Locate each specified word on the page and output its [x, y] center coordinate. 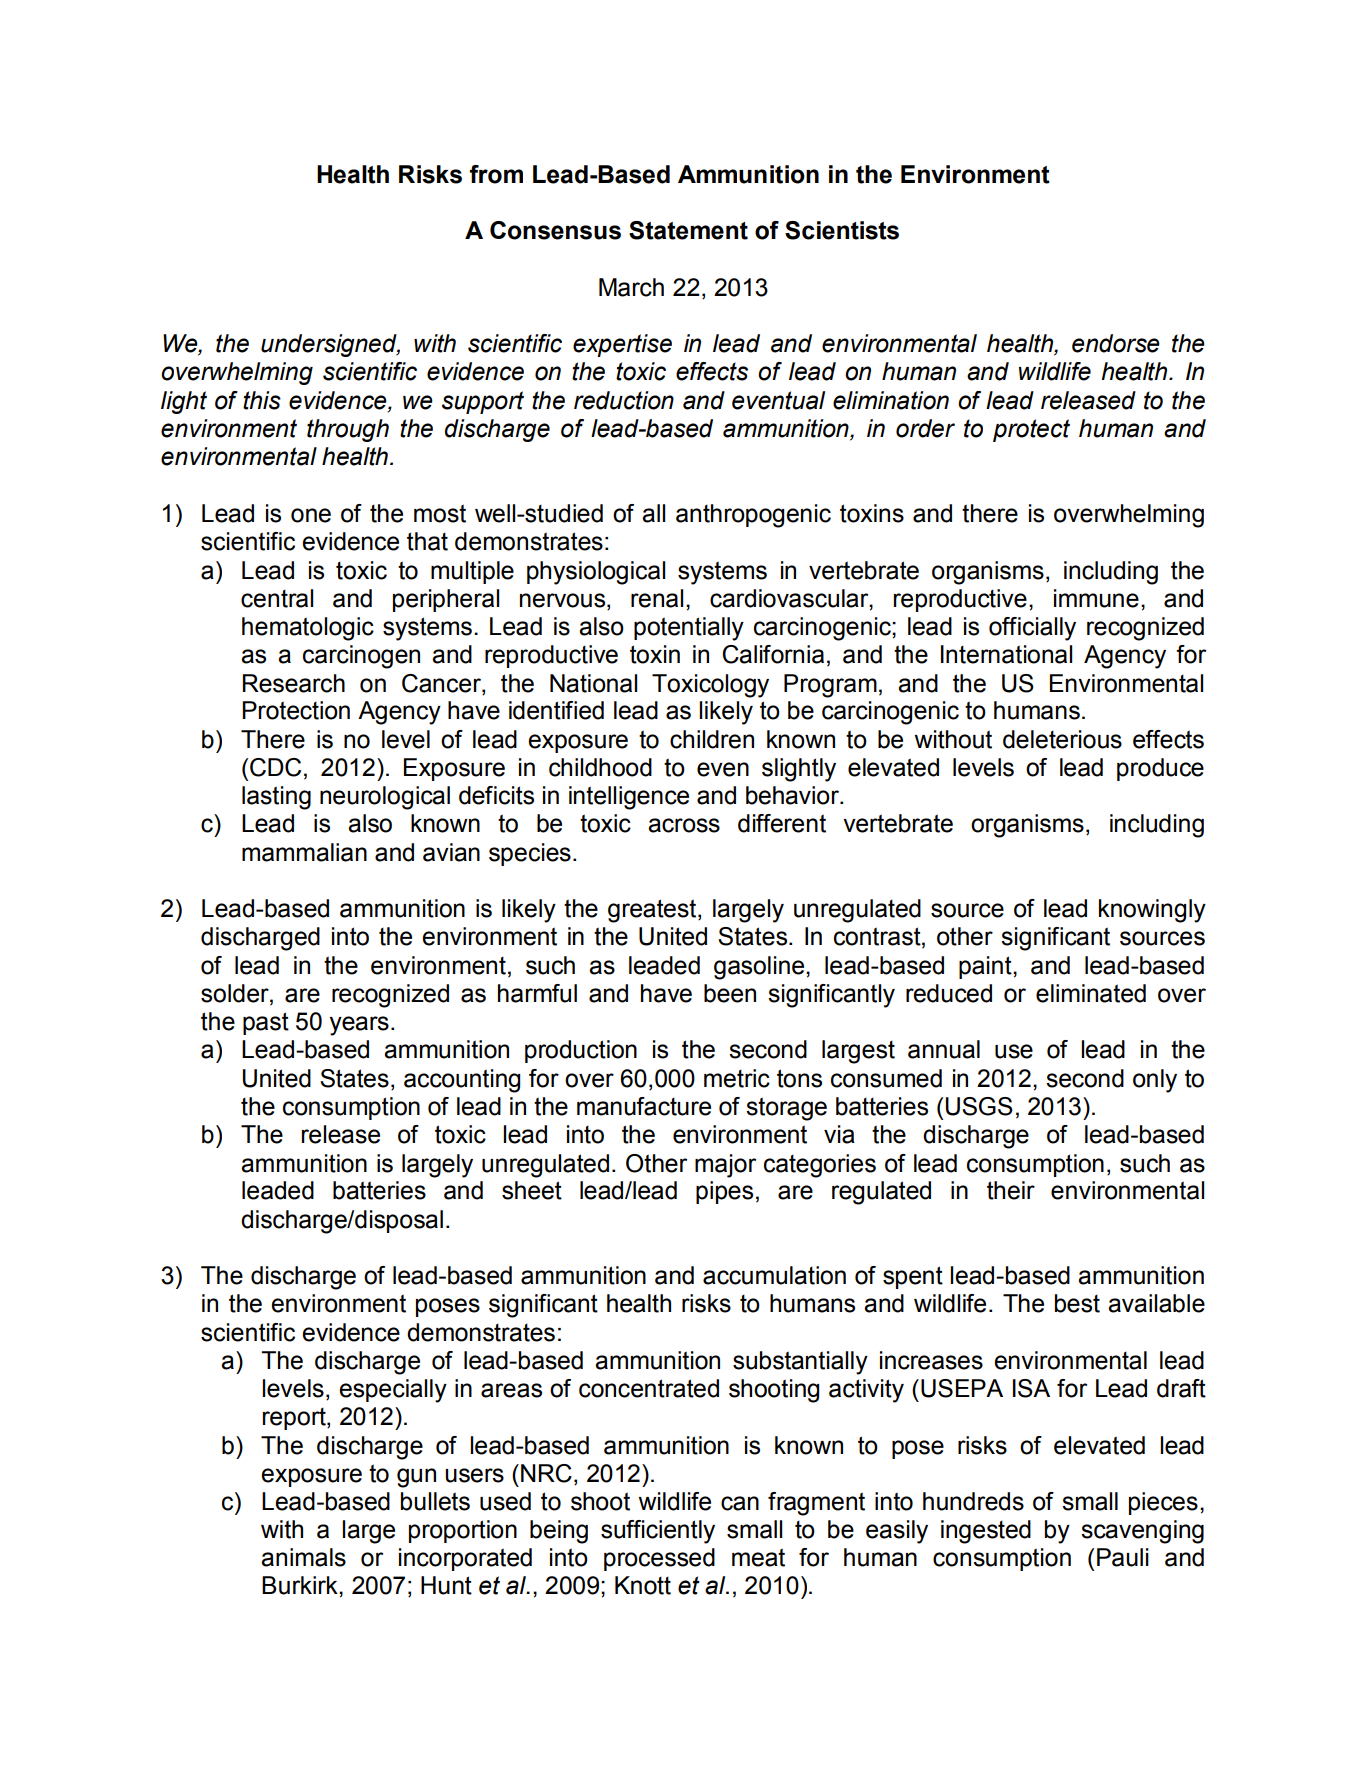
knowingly [1152, 911]
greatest [652, 911]
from [496, 174]
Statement [688, 230]
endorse [1116, 343]
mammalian [304, 852]
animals [303, 1557]
